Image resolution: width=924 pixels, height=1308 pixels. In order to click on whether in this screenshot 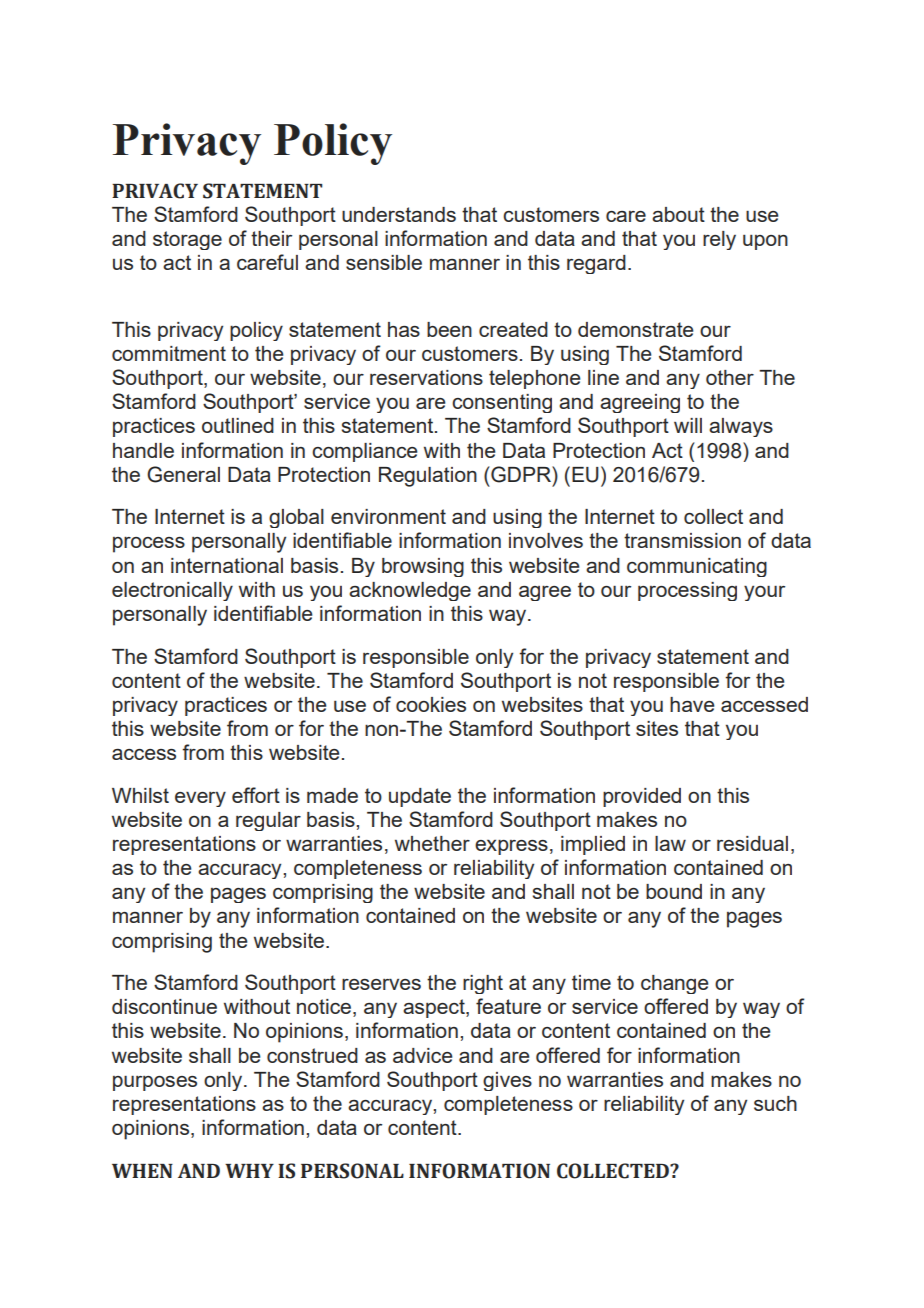, I will do `click(432, 843)`.
